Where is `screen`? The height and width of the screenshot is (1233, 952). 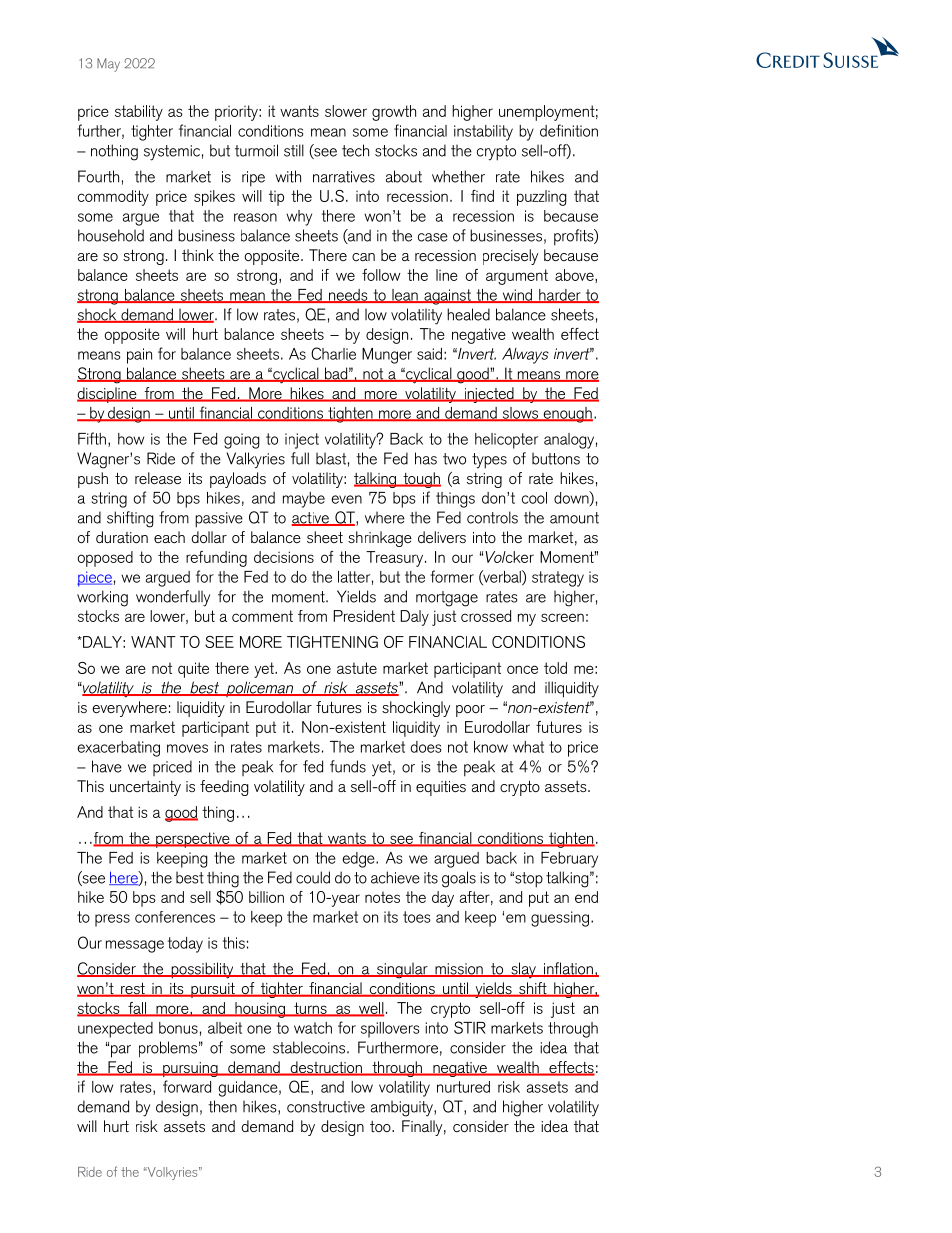 screen is located at coordinates (562, 617).
